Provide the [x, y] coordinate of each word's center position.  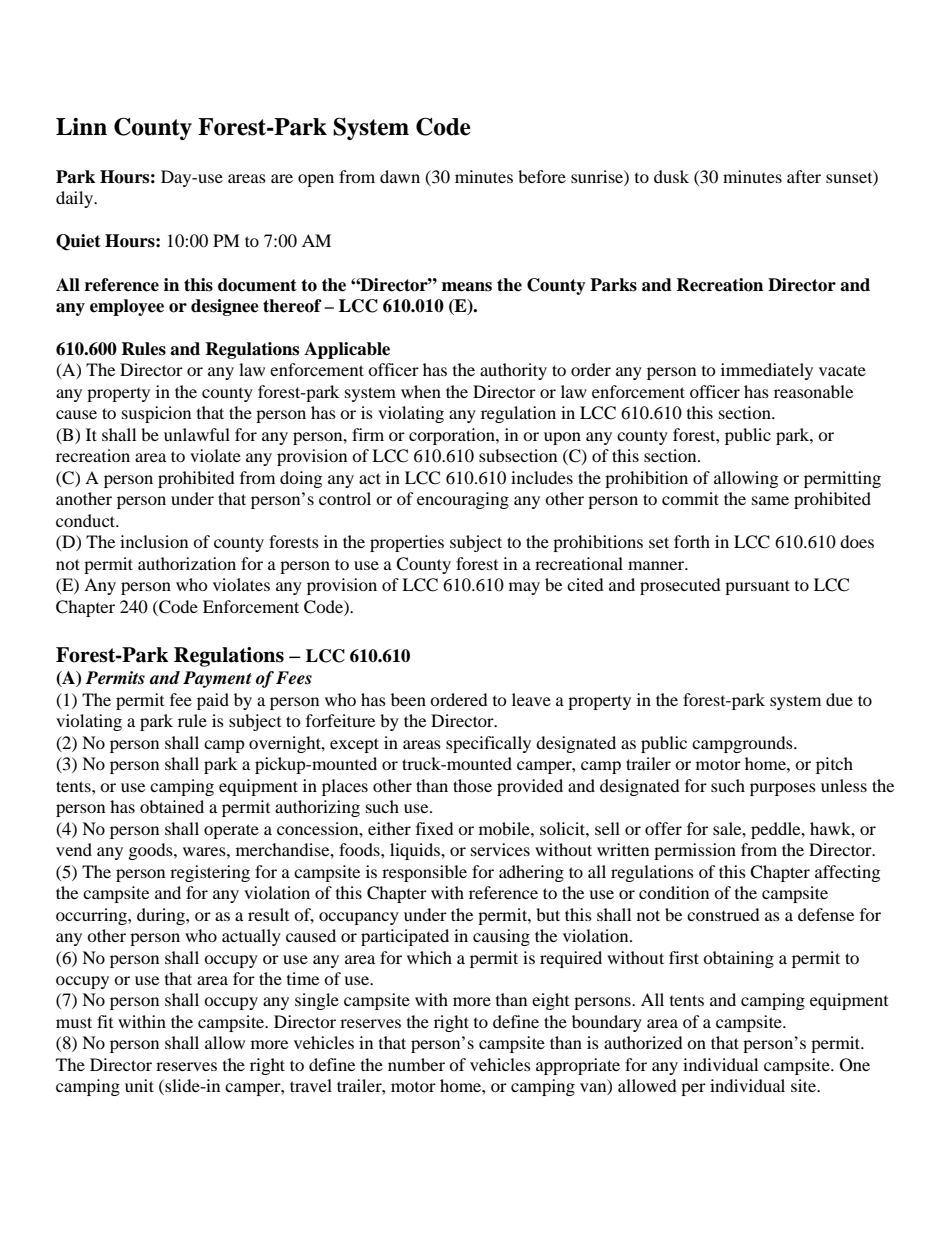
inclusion [154, 541]
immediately [767, 371]
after [804, 176]
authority [513, 371]
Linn [81, 126]
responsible [424, 873]
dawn [400, 176]
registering [210, 873]
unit [139, 1085]
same [770, 500]
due [839, 699]
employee [127, 307]
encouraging [463, 500]
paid [213, 701]
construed [723, 914]
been [408, 699]
